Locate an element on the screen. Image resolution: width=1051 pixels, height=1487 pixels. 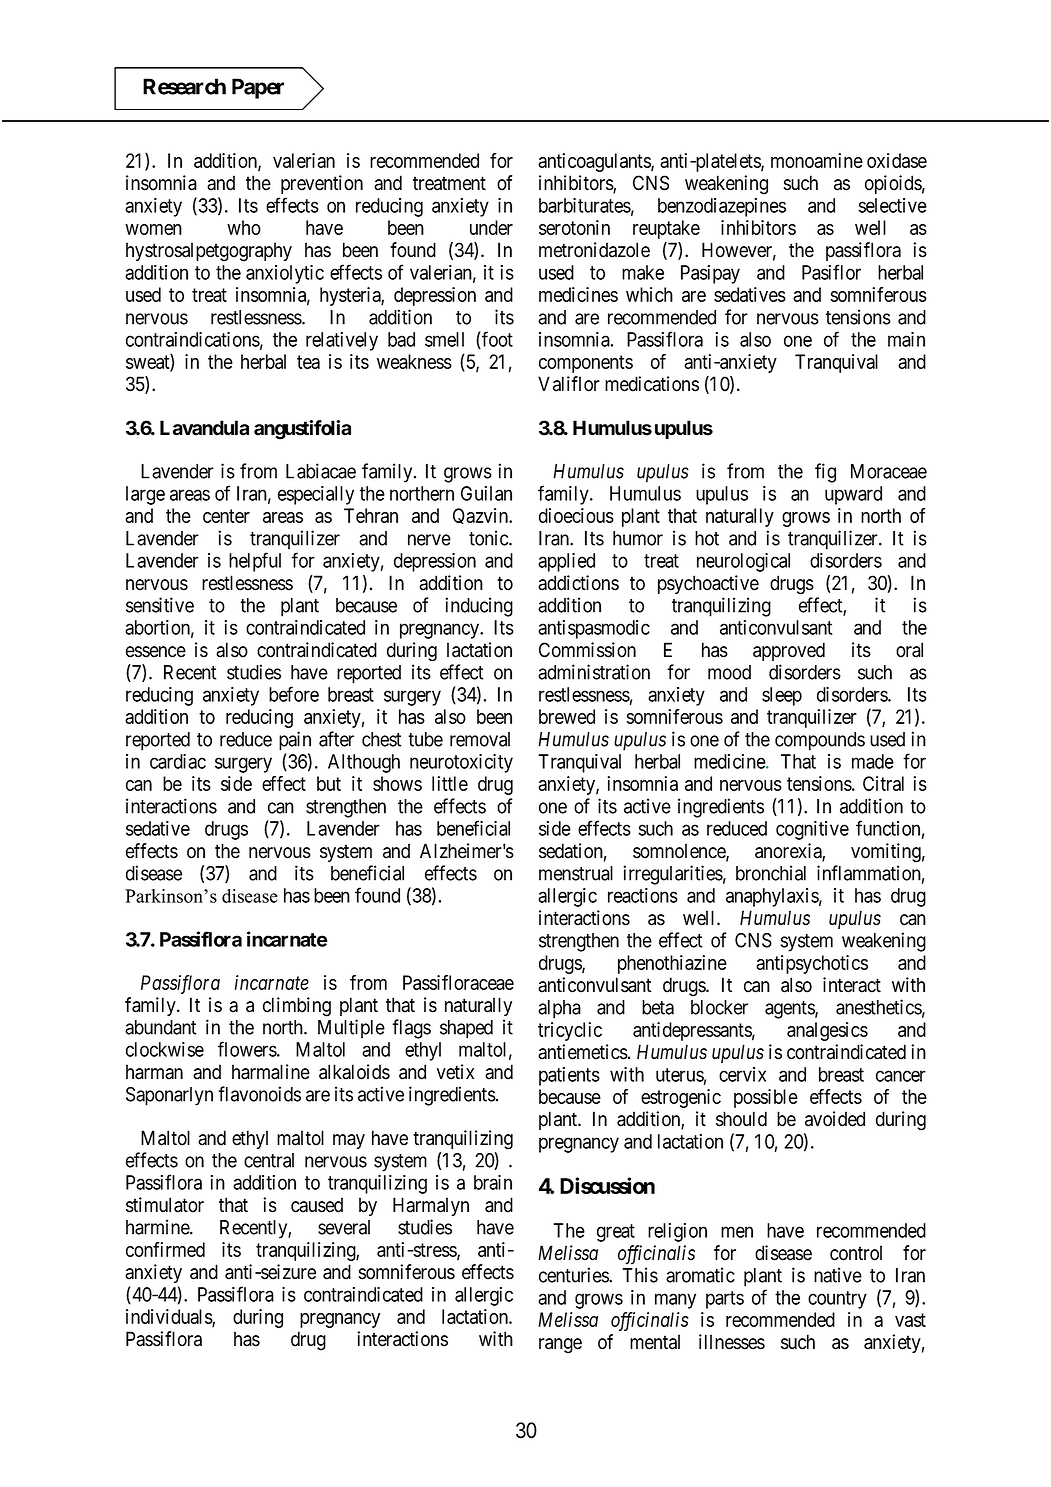
monoamine is located at coordinates (817, 160).
